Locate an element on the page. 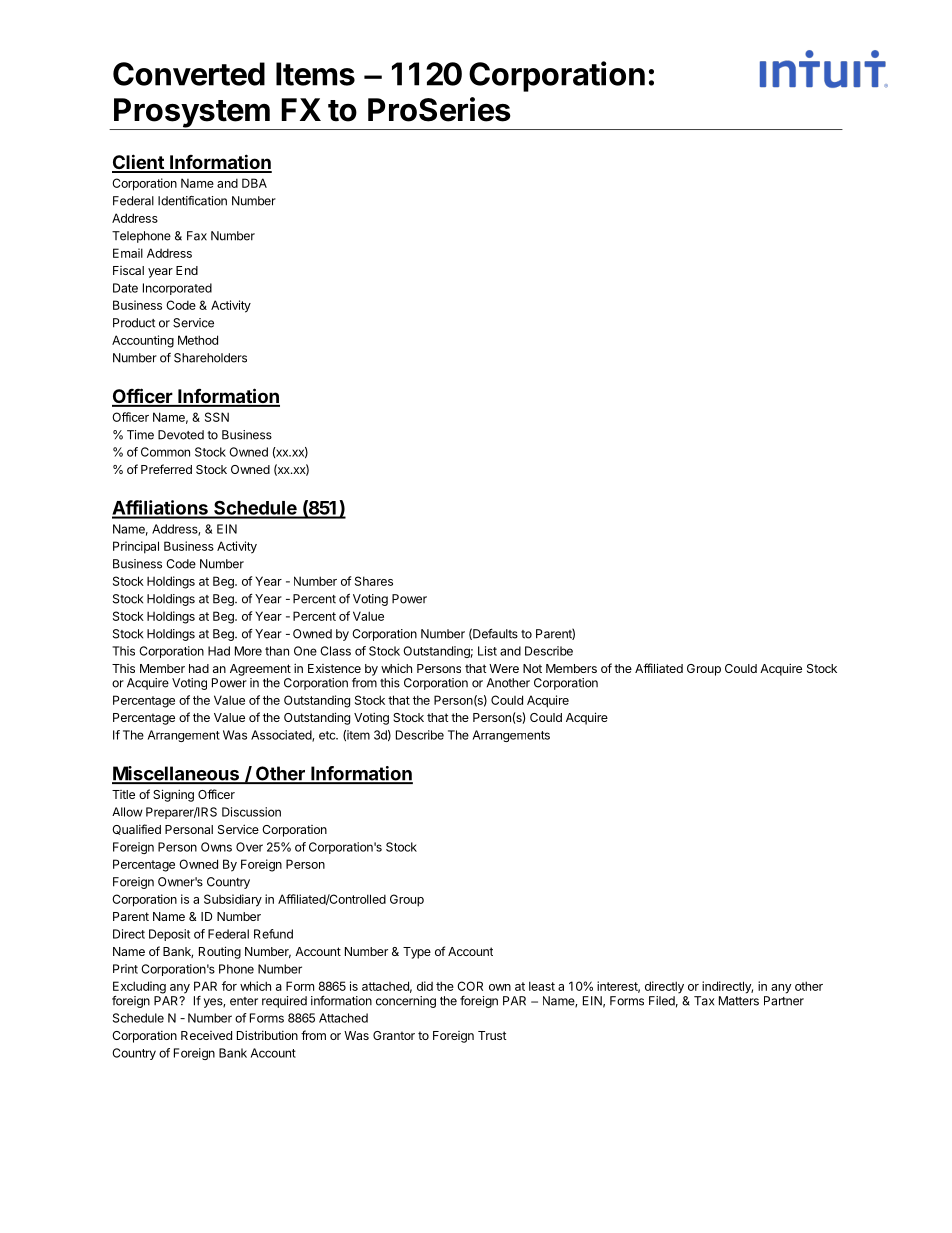 This document has width=952, height=1233. Were is located at coordinates (504, 668).
